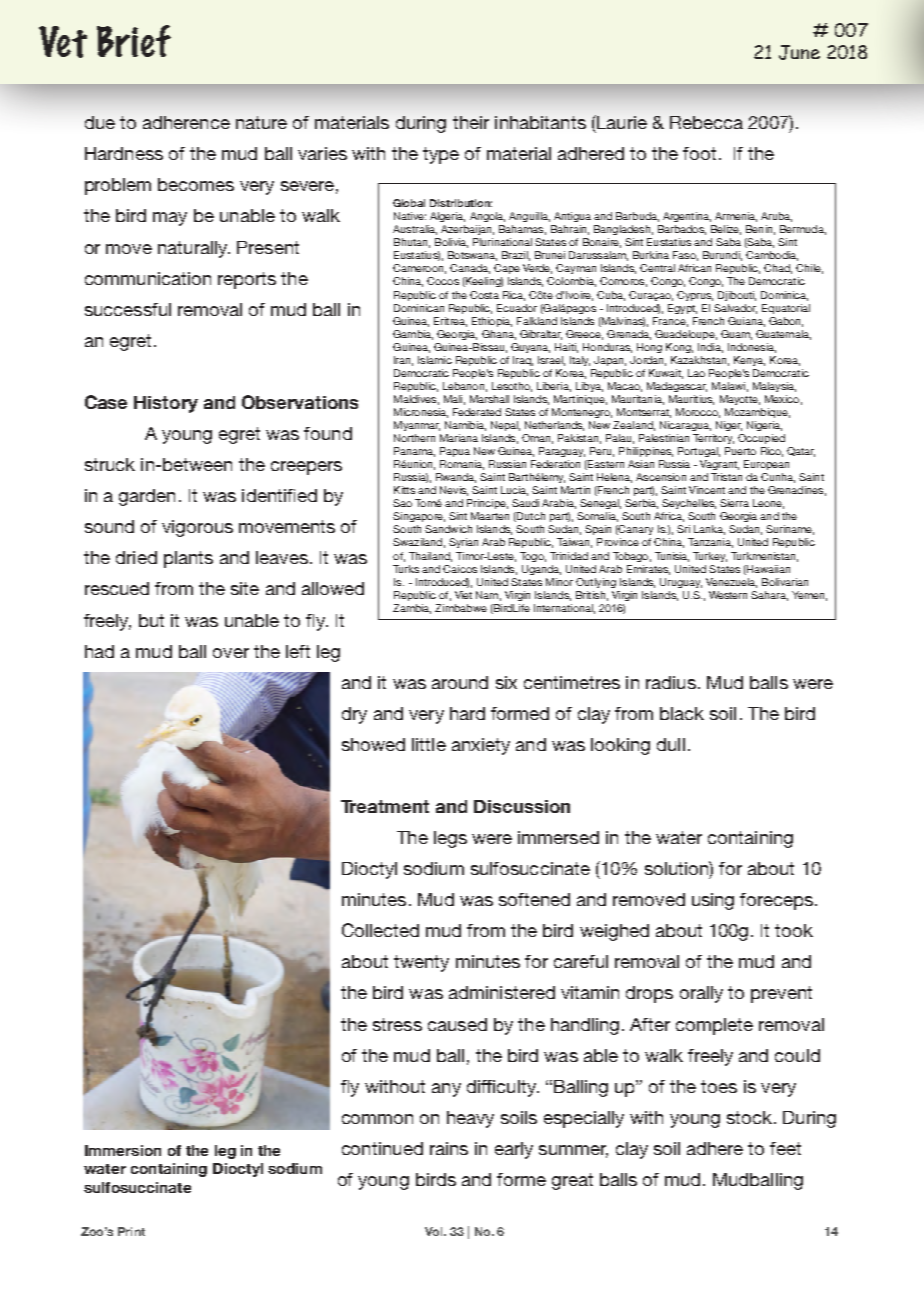 The height and width of the screenshot is (1308, 924). Describe the element at coordinates (435, 1231) in the screenshot. I see `Vol` at that location.
